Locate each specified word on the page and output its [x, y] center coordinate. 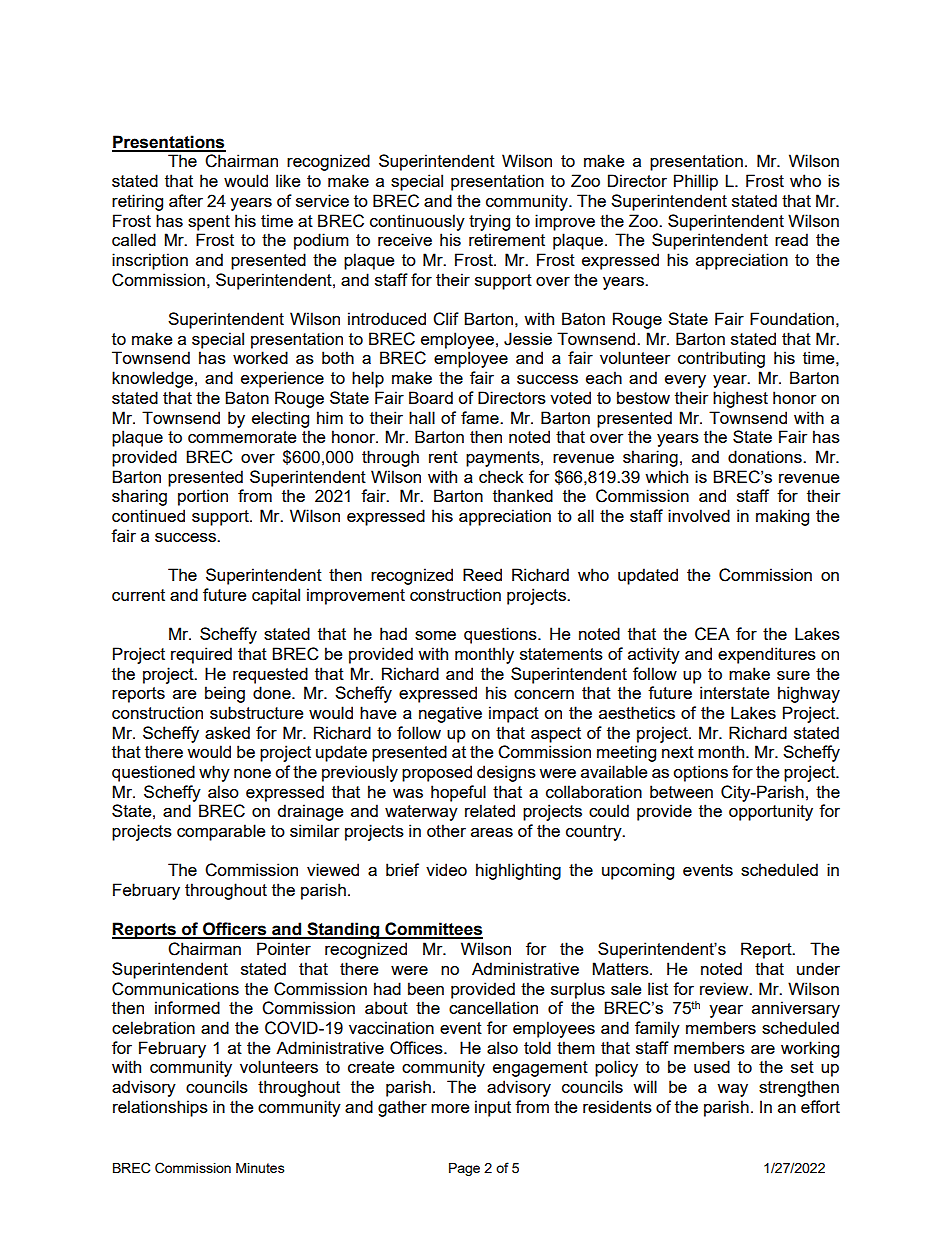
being [225, 694]
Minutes [260, 1168]
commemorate [242, 437]
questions [501, 635]
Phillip [696, 182]
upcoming [638, 871]
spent [209, 223]
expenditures [767, 655]
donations [766, 456]
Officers [235, 930]
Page [464, 1169]
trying [489, 222]
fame [481, 417]
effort [820, 1106]
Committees [433, 930]
